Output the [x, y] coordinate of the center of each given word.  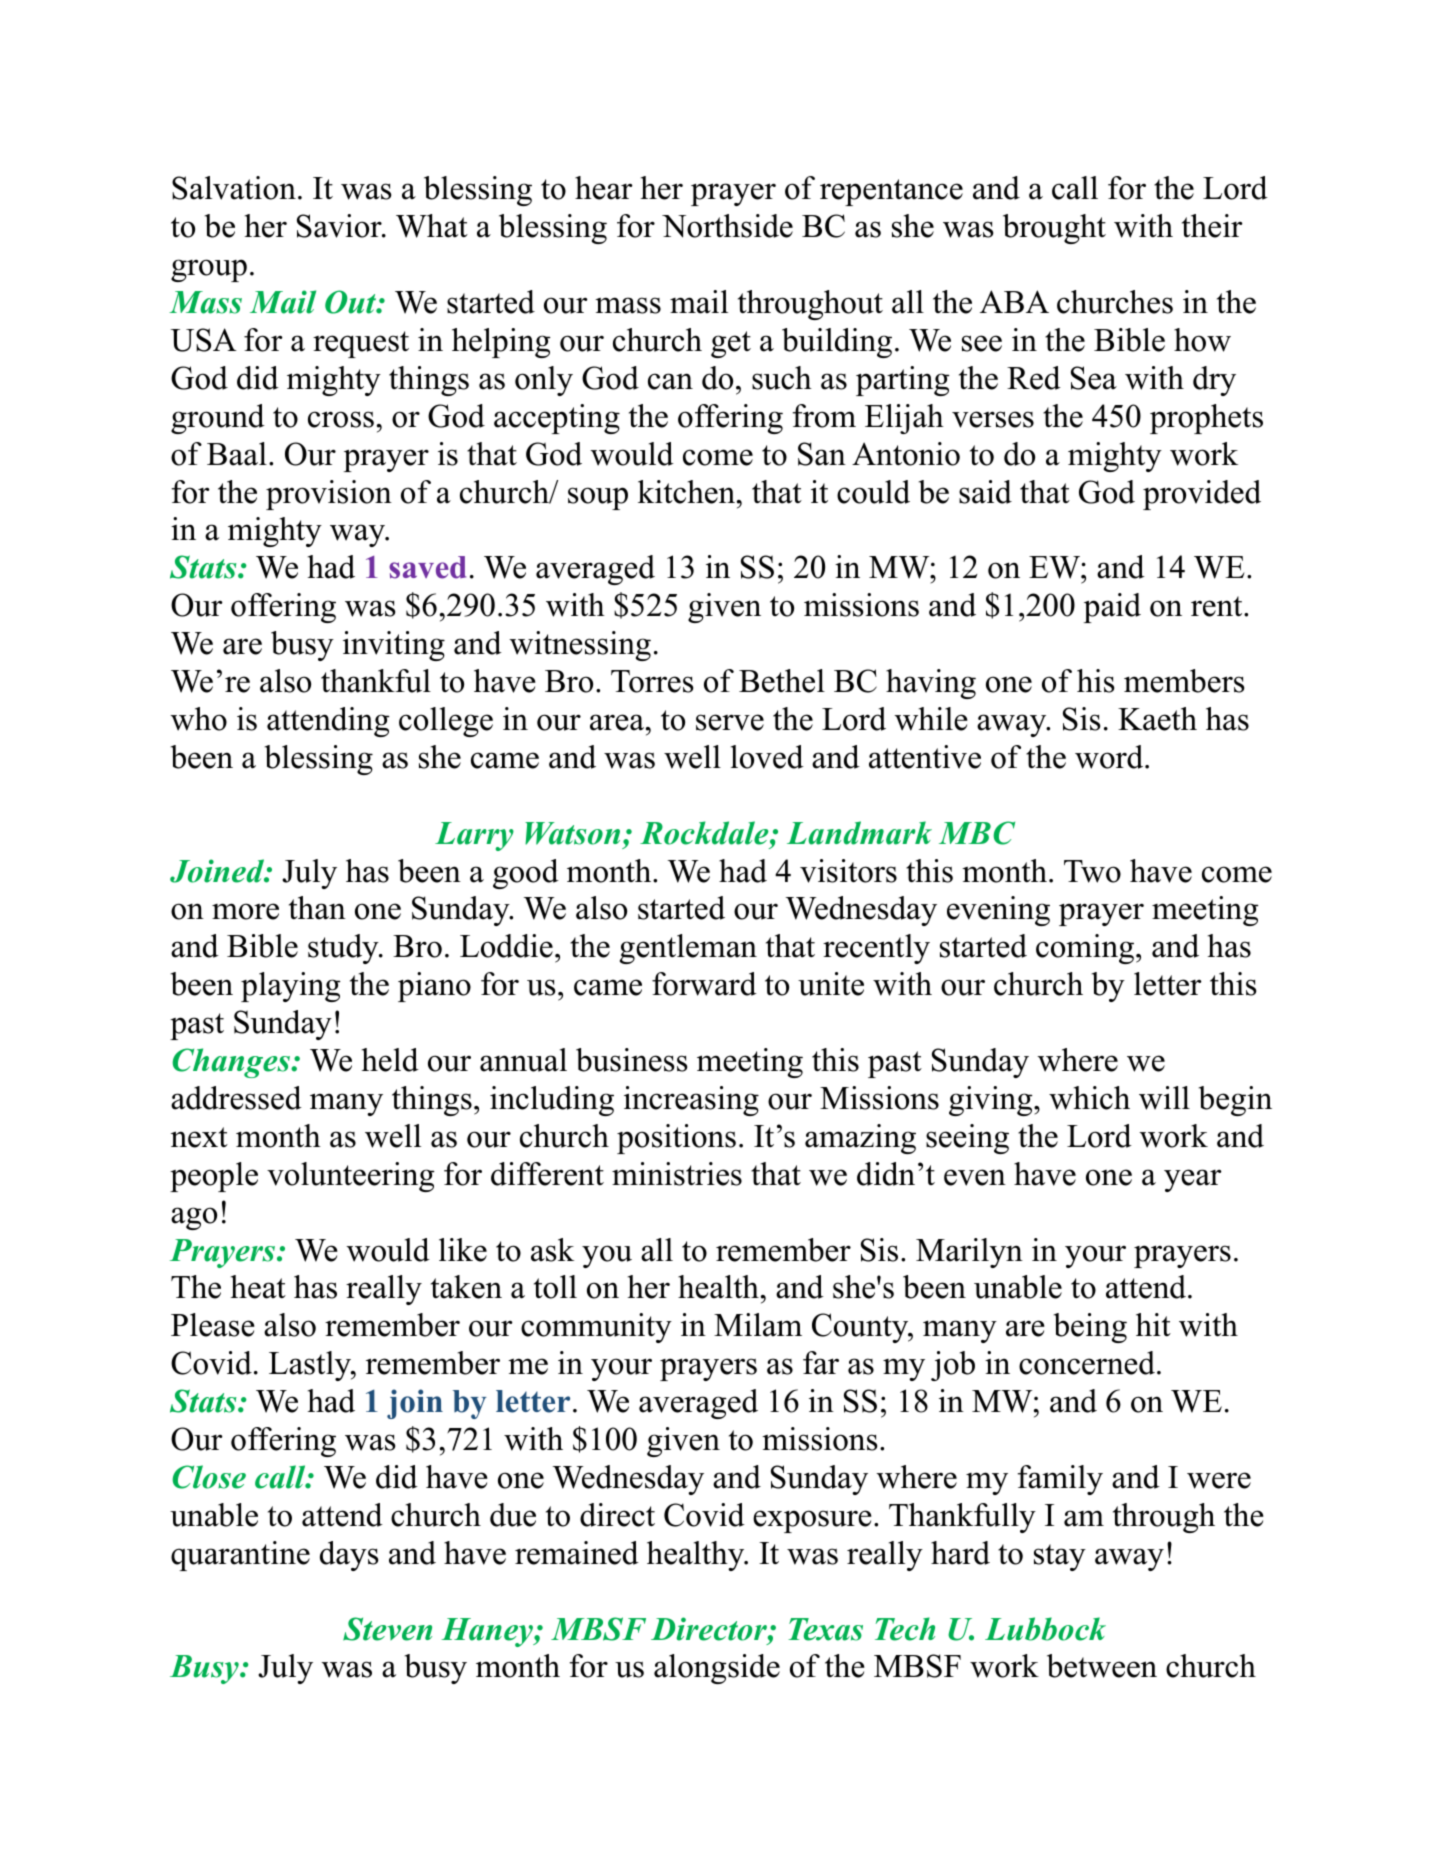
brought [1054, 229]
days [349, 1556]
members [1184, 681]
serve [730, 722]
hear [604, 188]
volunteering [351, 1177]
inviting [394, 646]
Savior [340, 226]
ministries [677, 1174]
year [1193, 1180]
